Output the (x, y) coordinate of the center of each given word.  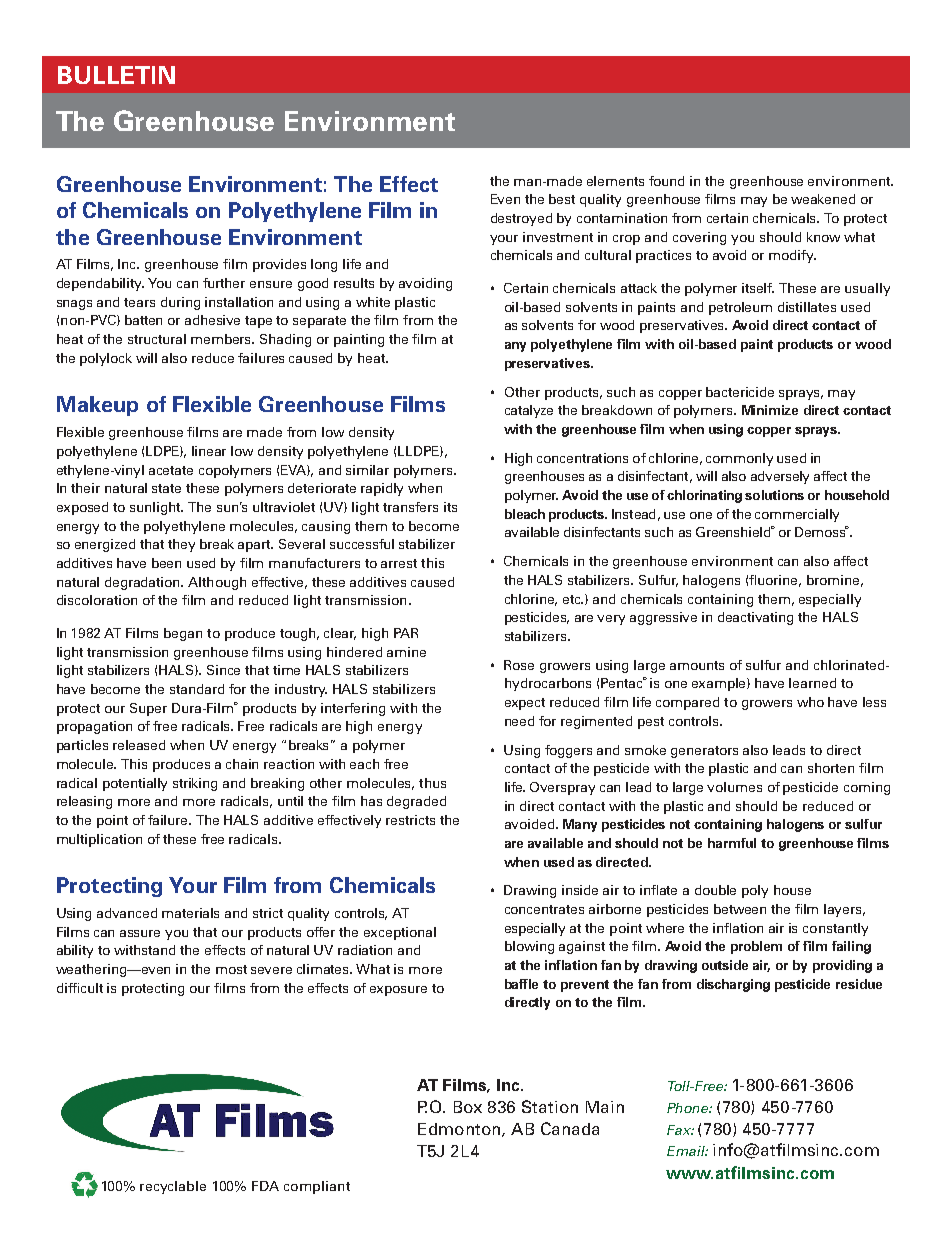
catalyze (529, 411)
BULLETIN (116, 75)
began (183, 634)
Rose (519, 665)
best (562, 199)
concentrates (544, 909)
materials (190, 913)
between (740, 909)
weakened (823, 199)
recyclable (173, 1187)
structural (157, 339)
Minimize (770, 410)
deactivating (755, 618)
